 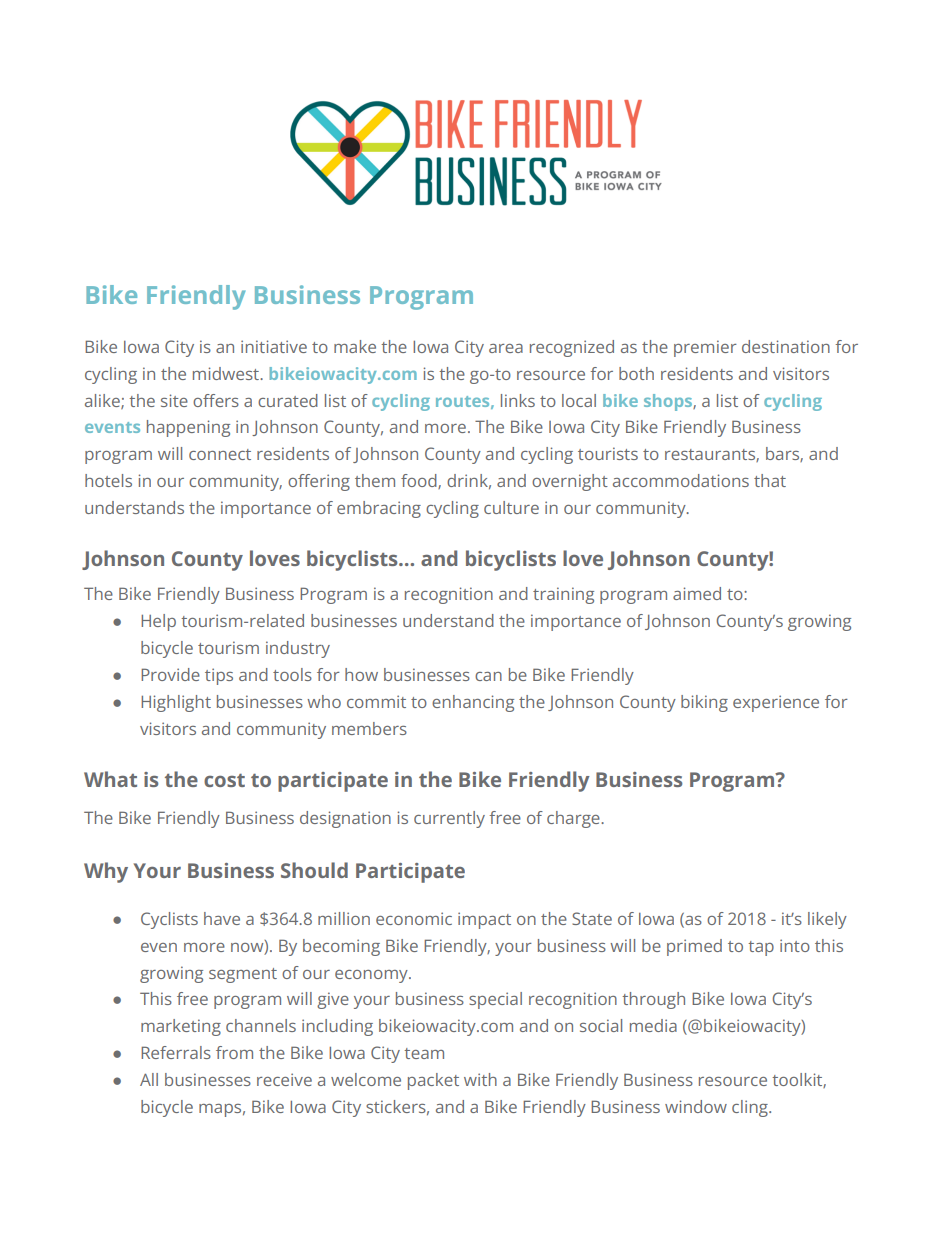 I want to click on area, so click(x=506, y=348).
